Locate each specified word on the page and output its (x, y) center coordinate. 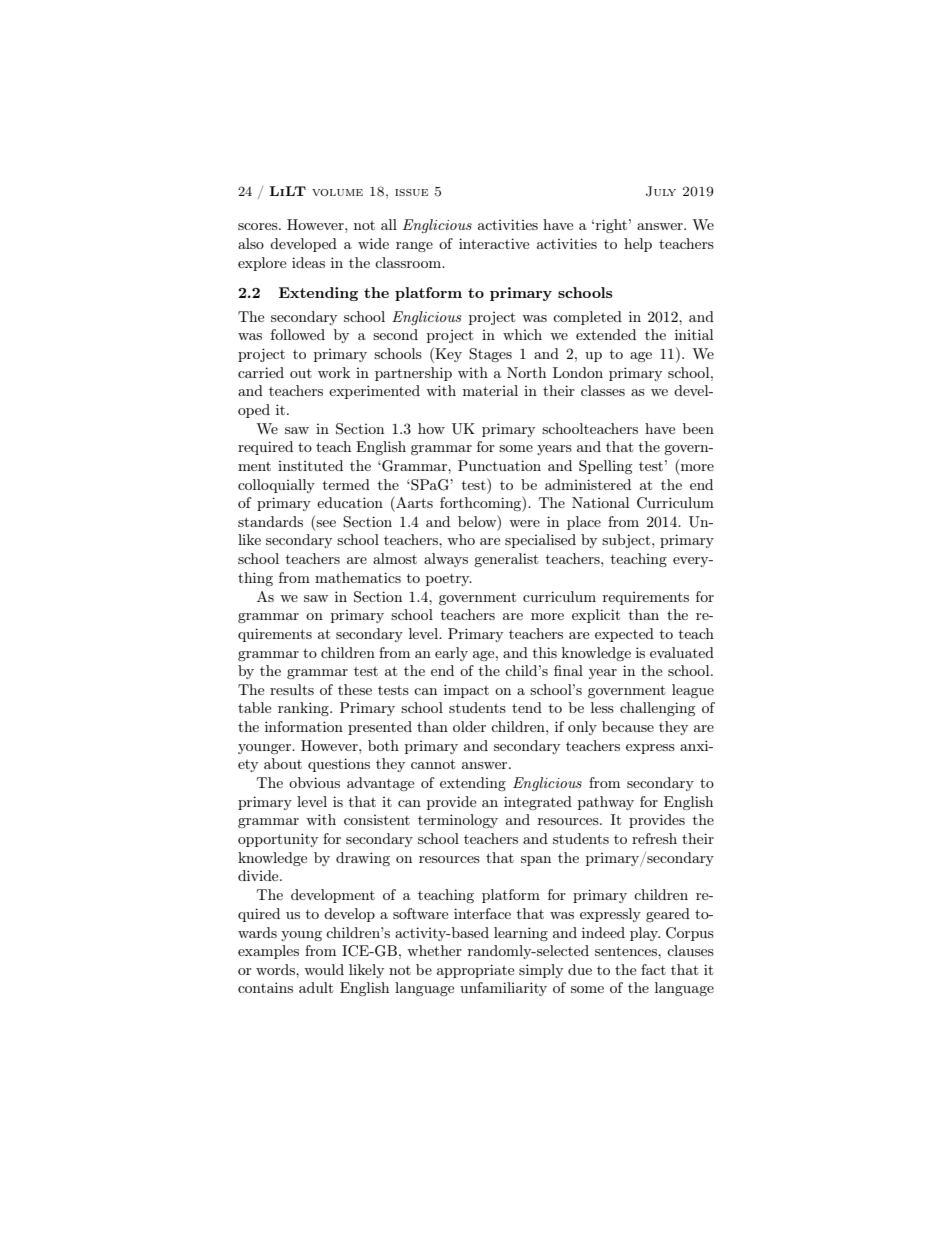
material (490, 390)
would (324, 969)
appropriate (475, 971)
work (334, 372)
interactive (494, 243)
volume (337, 192)
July (661, 191)
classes (603, 390)
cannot (433, 764)
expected (624, 635)
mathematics (358, 577)
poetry (449, 580)
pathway (606, 803)
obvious (314, 782)
